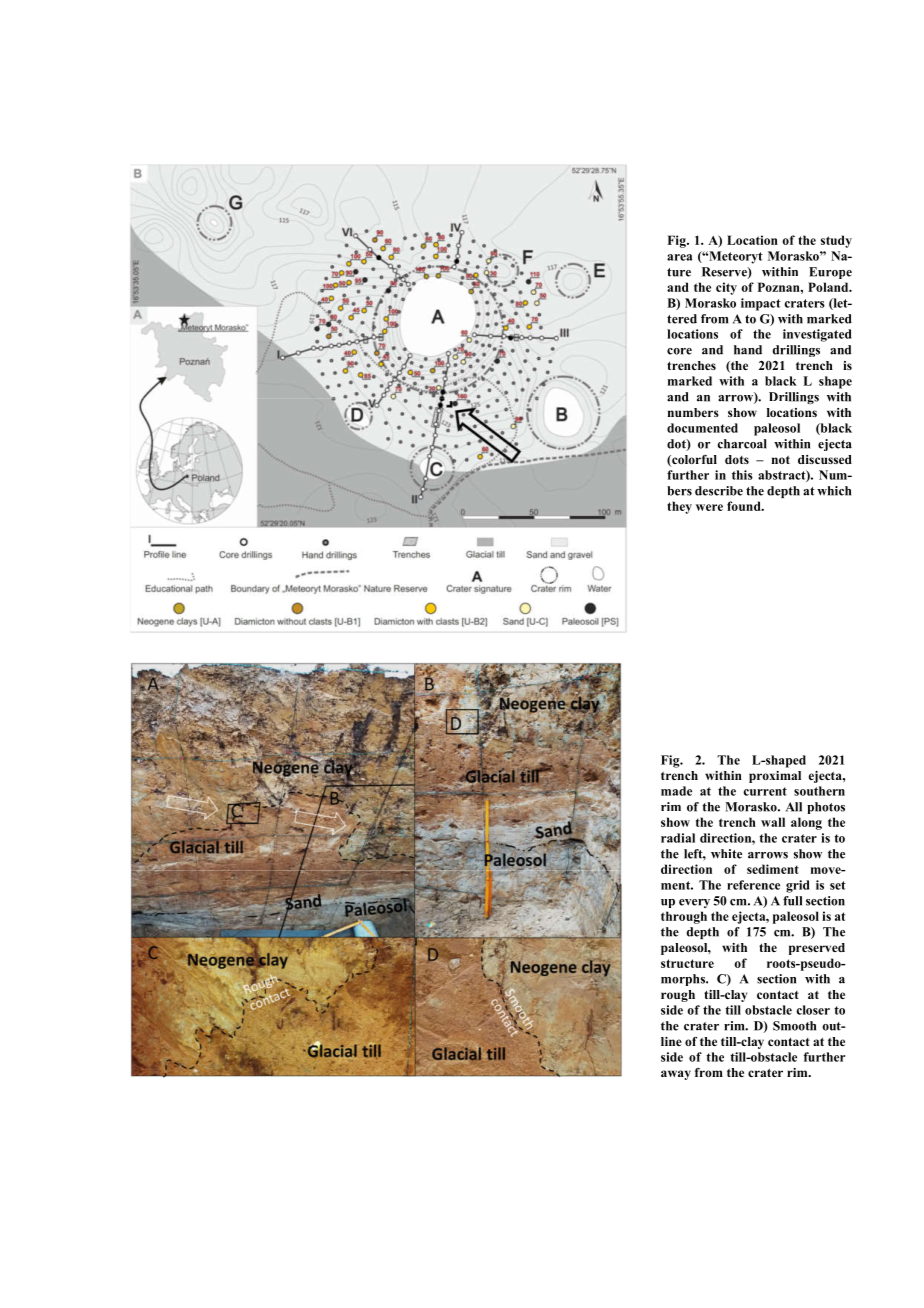 The height and width of the image is (1308, 924). I want to click on closer, so click(813, 1010).
